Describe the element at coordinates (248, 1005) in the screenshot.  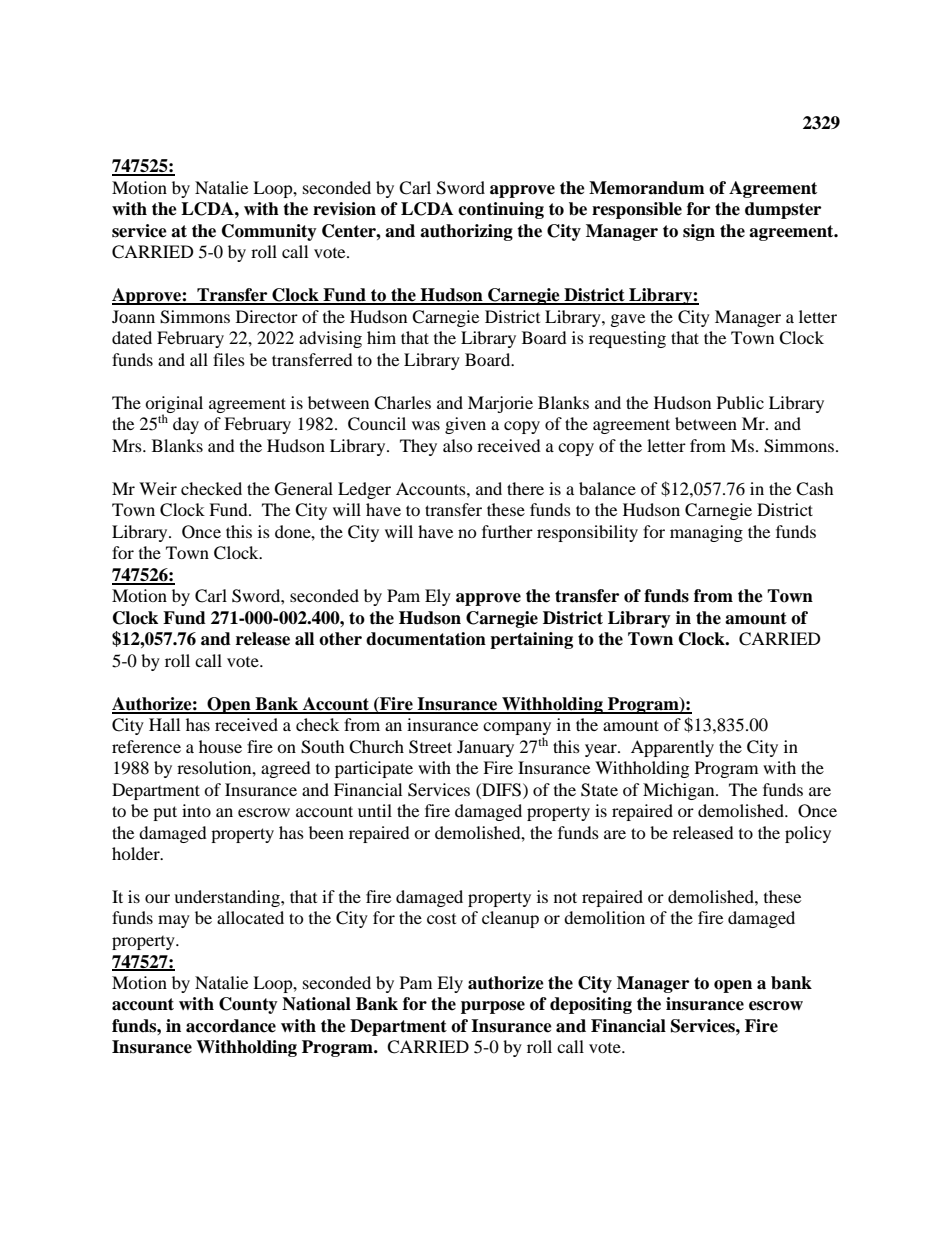
I see `County` at that location.
